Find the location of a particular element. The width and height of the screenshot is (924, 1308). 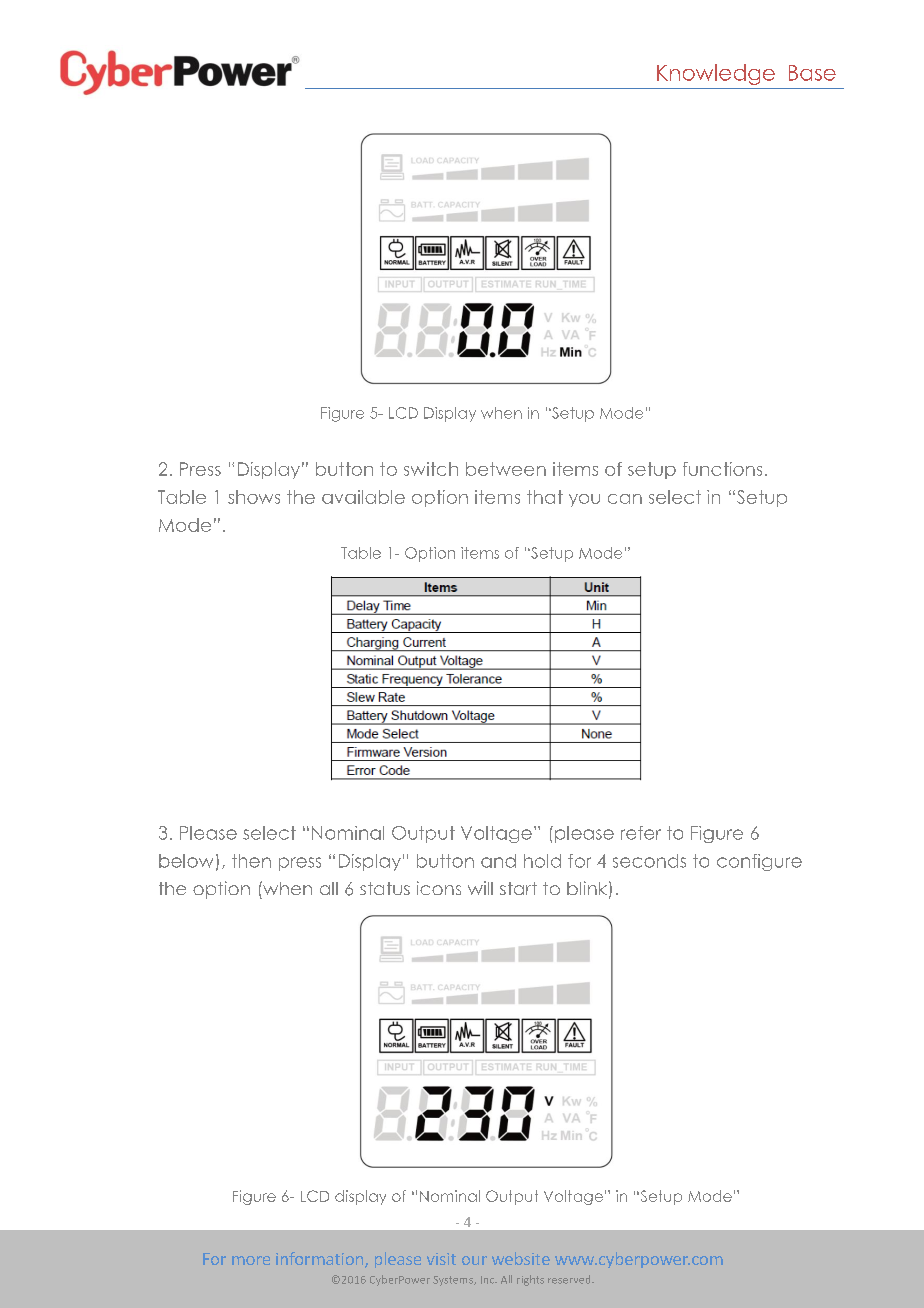

shows is located at coordinates (254, 497).
